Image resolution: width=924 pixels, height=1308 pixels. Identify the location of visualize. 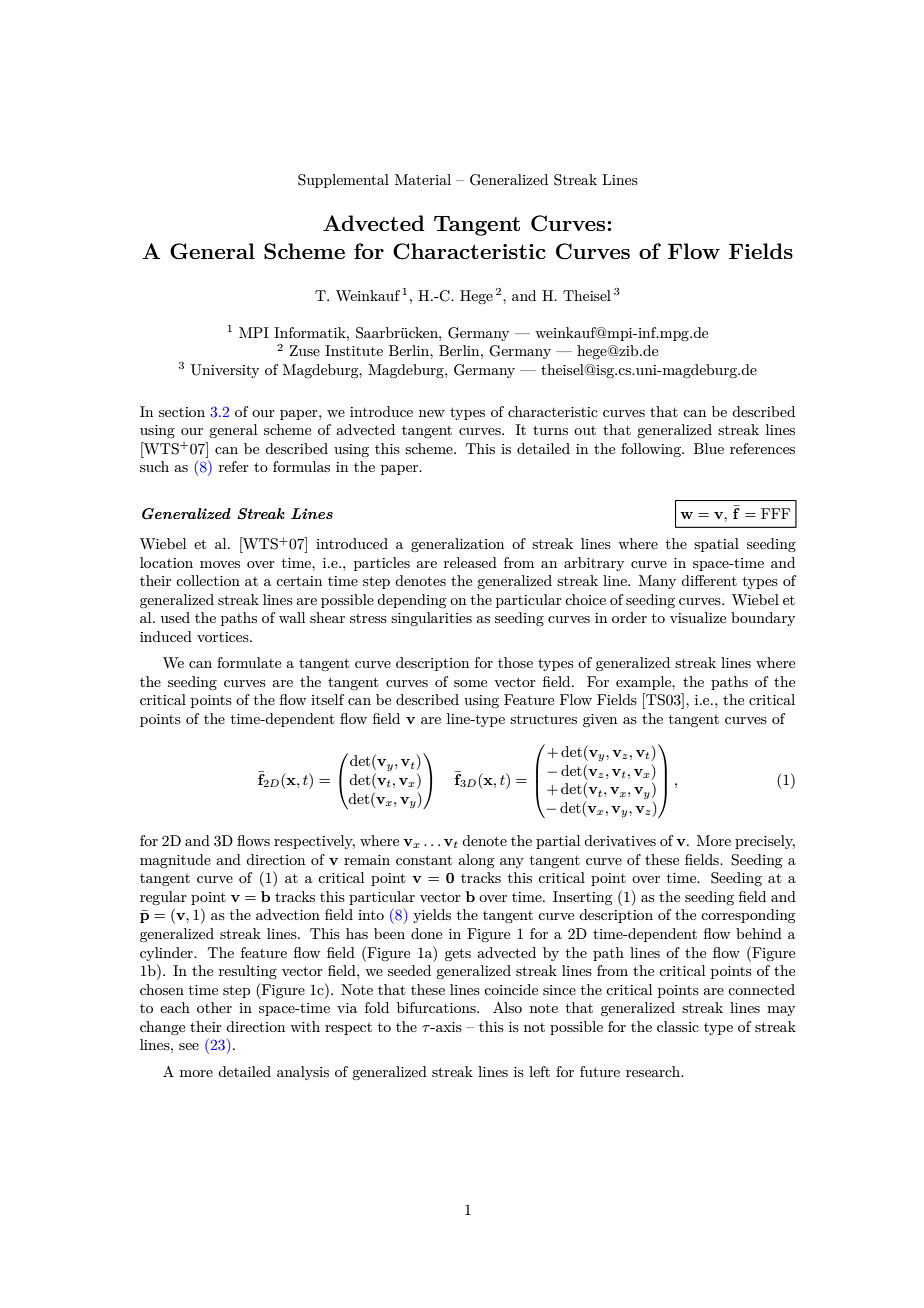
(698, 617).
